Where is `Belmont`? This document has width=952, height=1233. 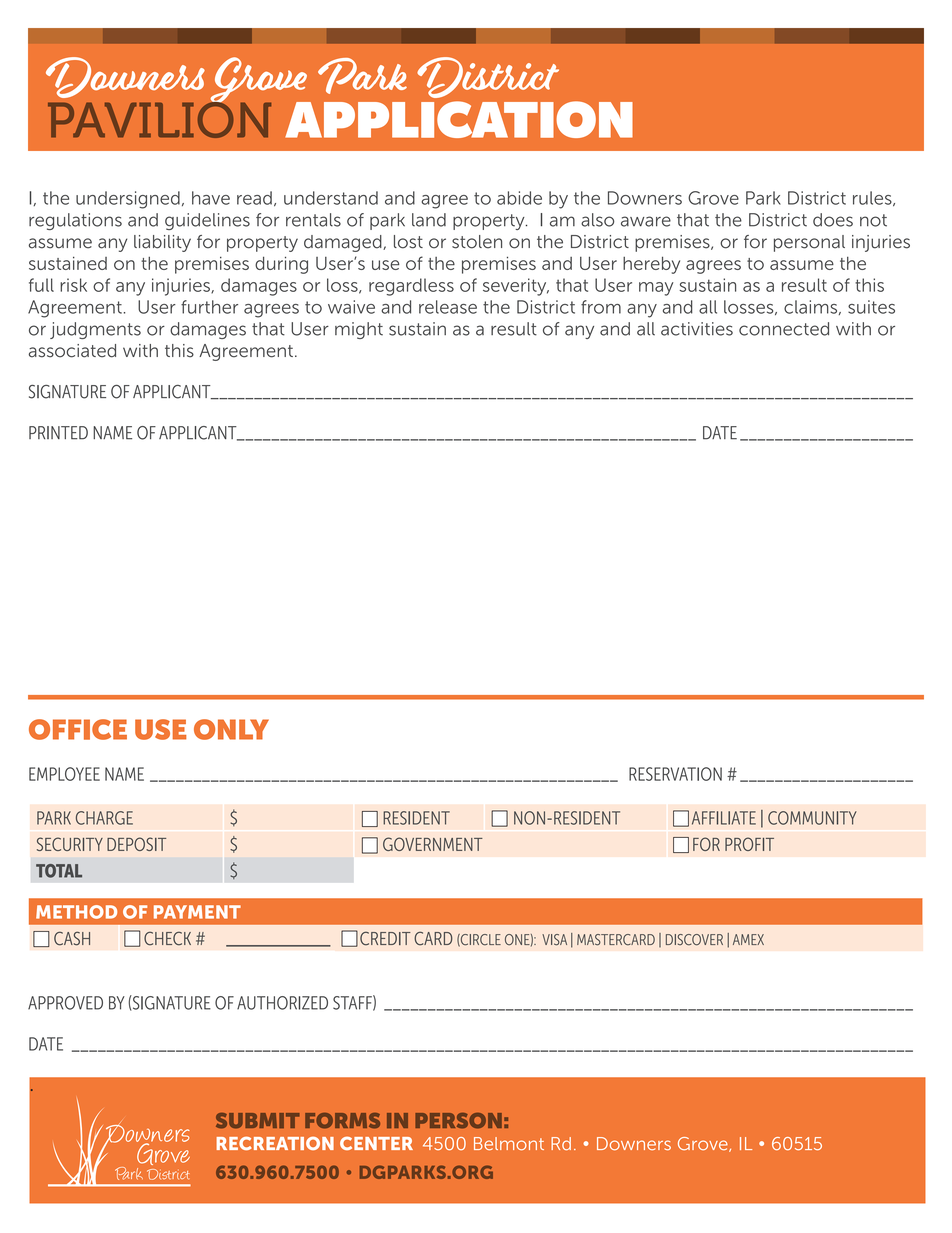
Belmont is located at coordinates (509, 1143).
